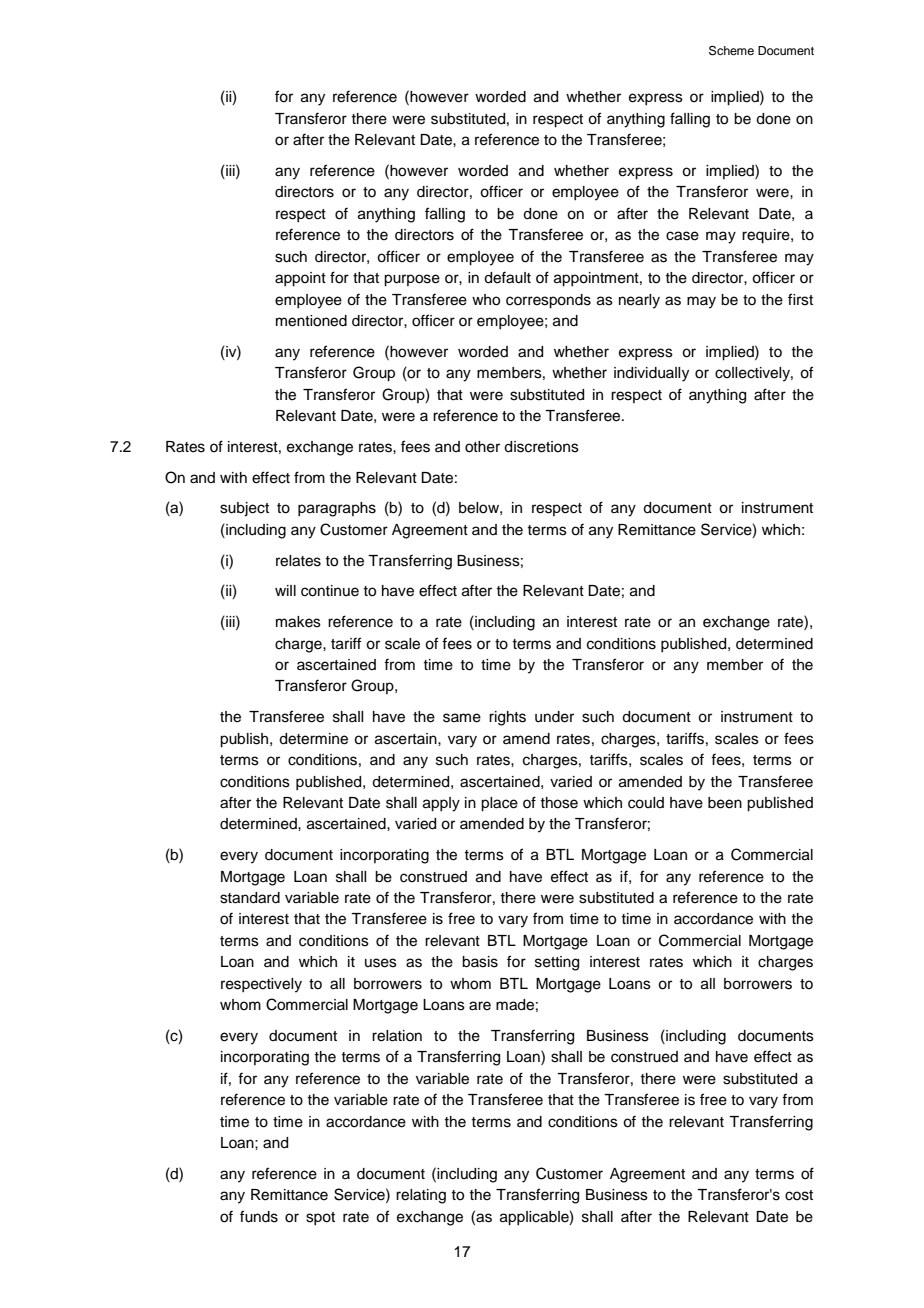 The width and height of the screenshot is (924, 1308). I want to click on purpose, so click(412, 280).
